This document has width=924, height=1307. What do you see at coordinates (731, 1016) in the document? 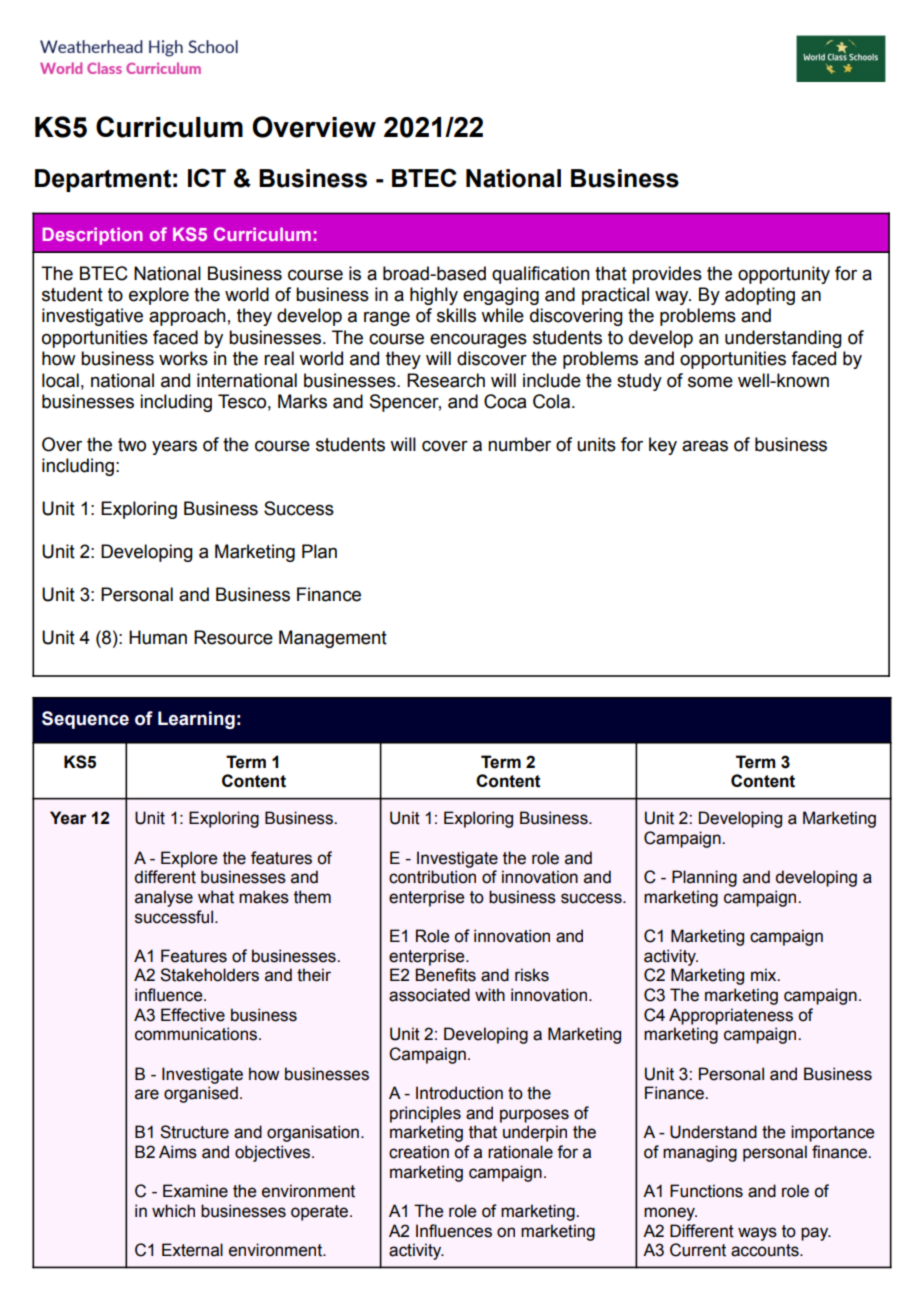
I see `Appropriateness` at bounding box center [731, 1016].
